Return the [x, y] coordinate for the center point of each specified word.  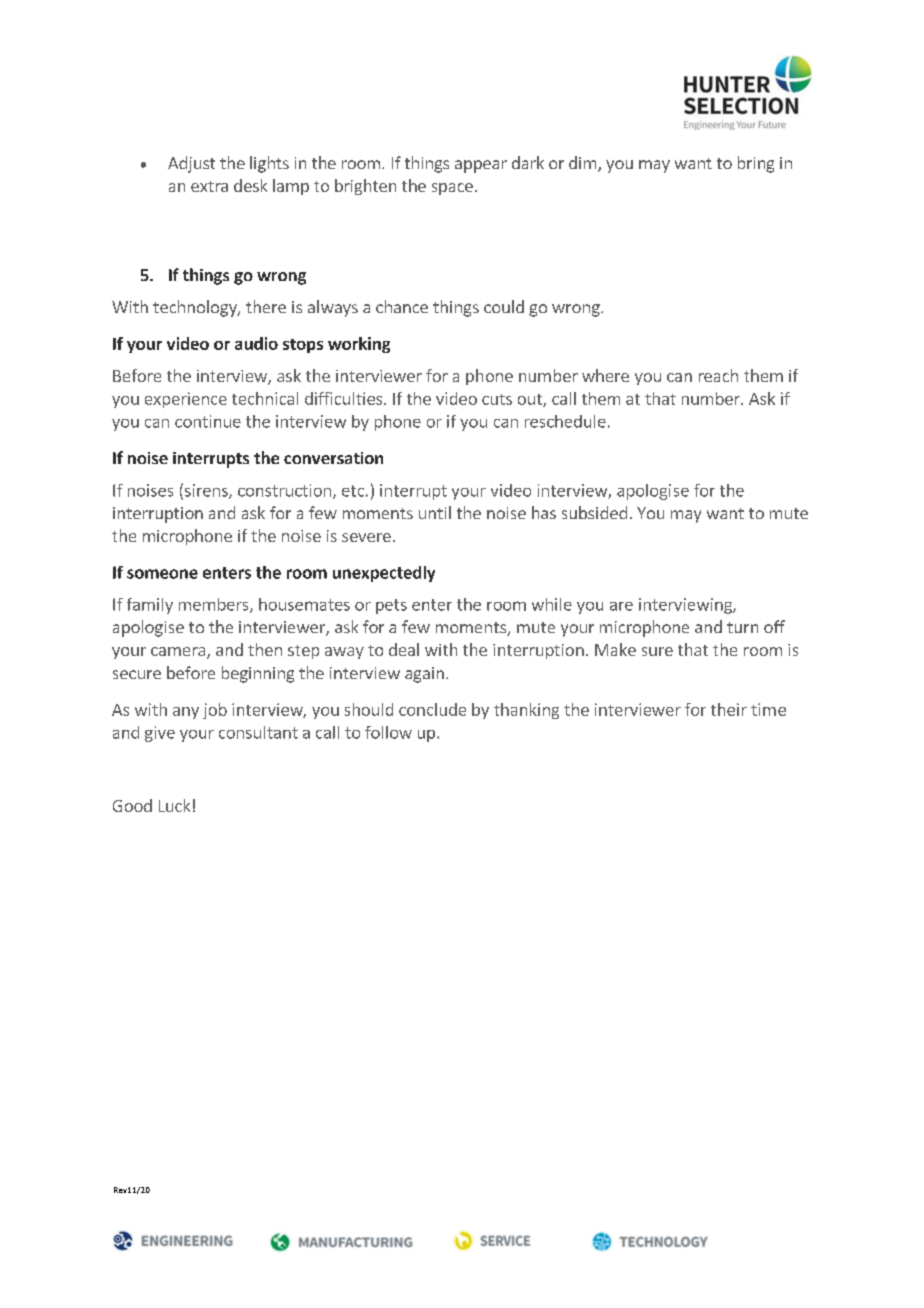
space [452, 189]
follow [388, 732]
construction [284, 490]
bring [756, 164]
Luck [174, 805]
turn [742, 627]
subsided [594, 512]
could [504, 306]
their [729, 709]
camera [178, 651]
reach [718, 375]
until [435, 512]
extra [209, 186]
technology [196, 308]
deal [404, 649]
